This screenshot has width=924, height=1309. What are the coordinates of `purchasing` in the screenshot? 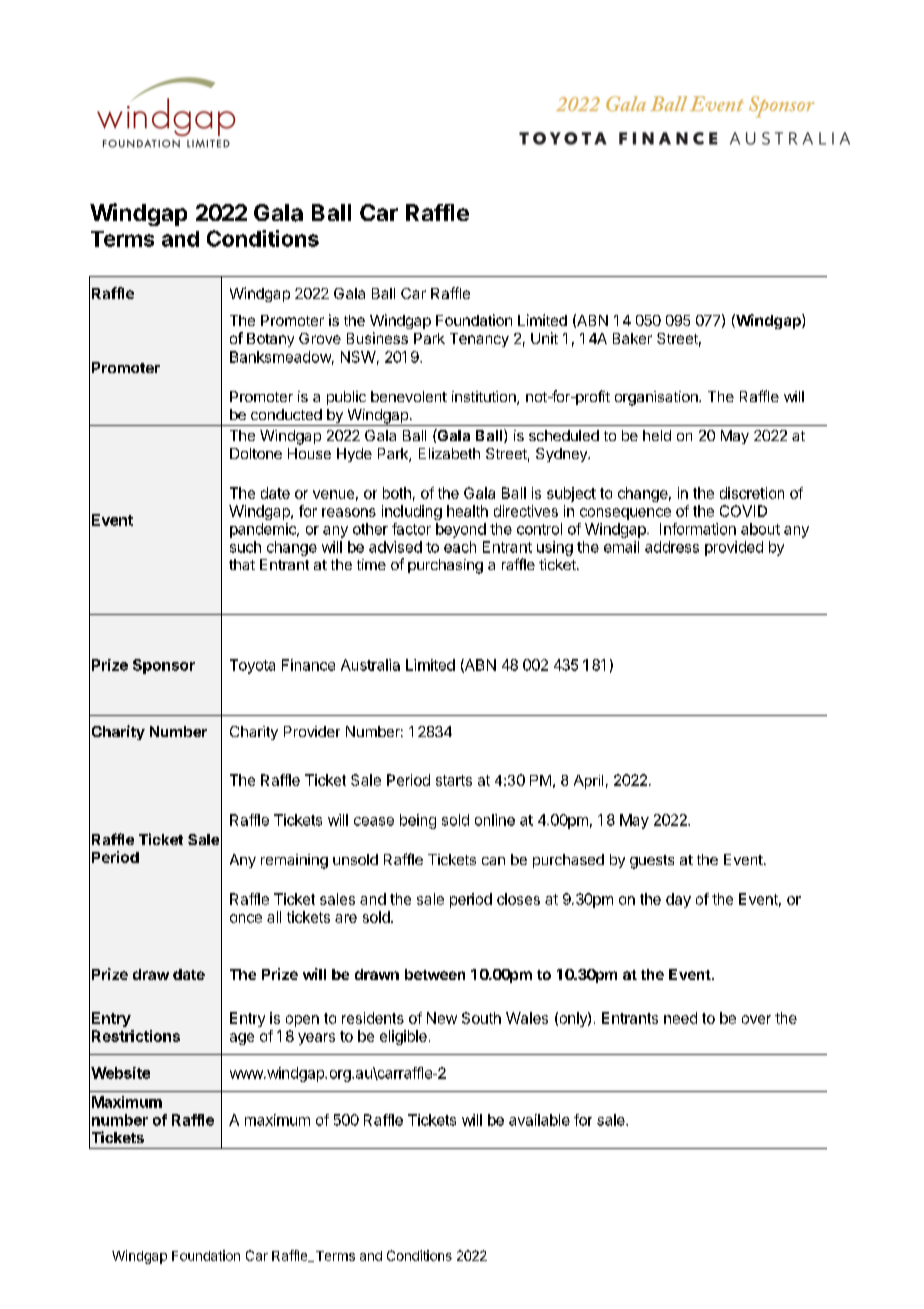 It's located at (445, 566).
